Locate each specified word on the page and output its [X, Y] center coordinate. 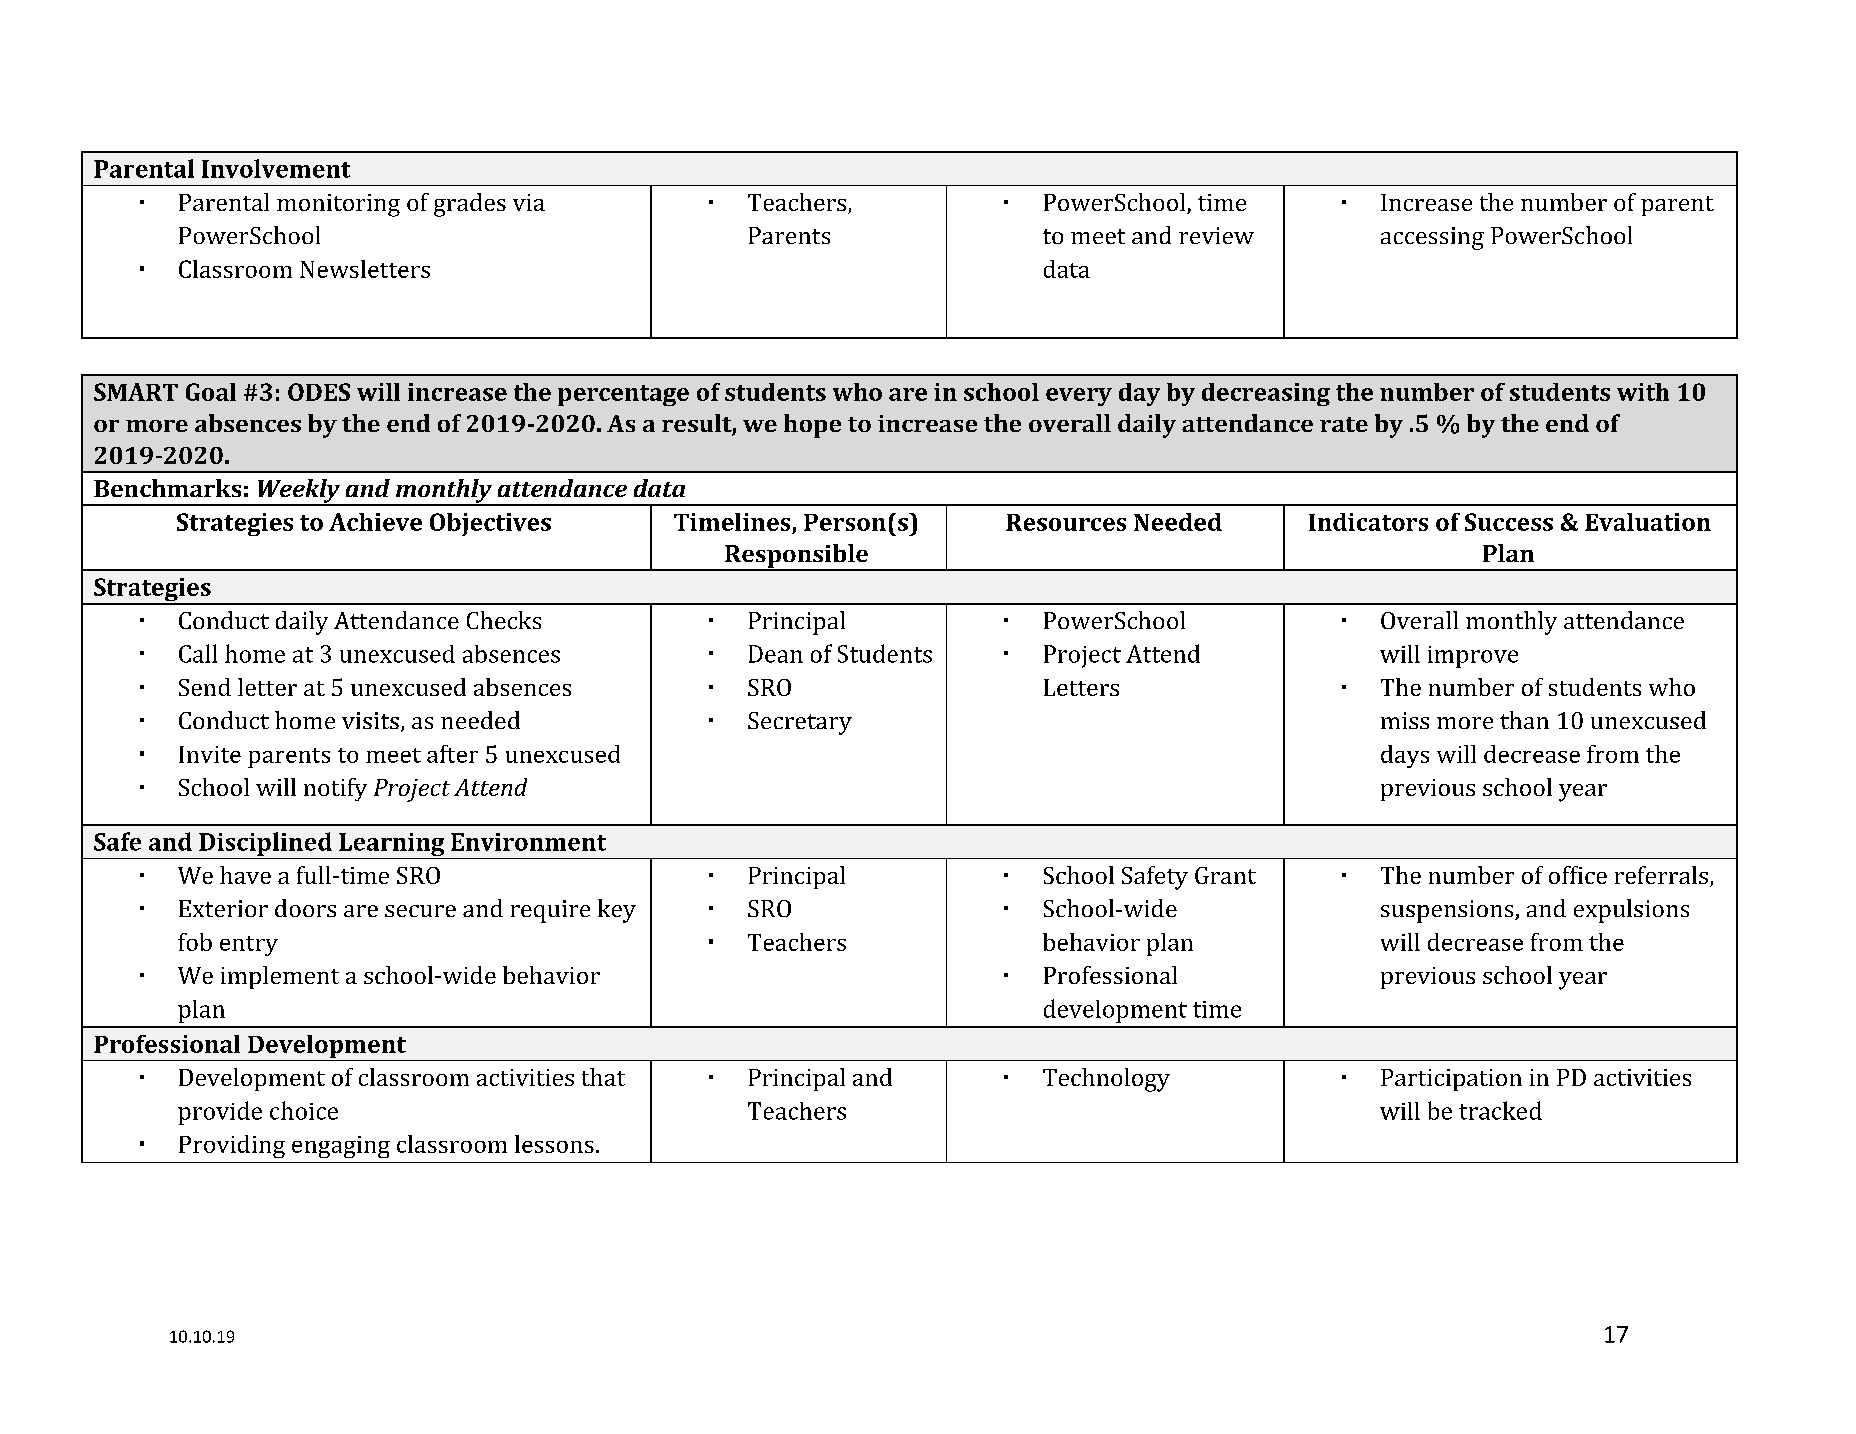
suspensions [1448, 911]
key [617, 911]
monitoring [338, 205]
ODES [319, 392]
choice [304, 1110]
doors [305, 908]
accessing [1432, 238]
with [1643, 392]
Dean [776, 654]
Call [198, 653]
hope [812, 426]
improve [1473, 657]
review [1216, 235]
